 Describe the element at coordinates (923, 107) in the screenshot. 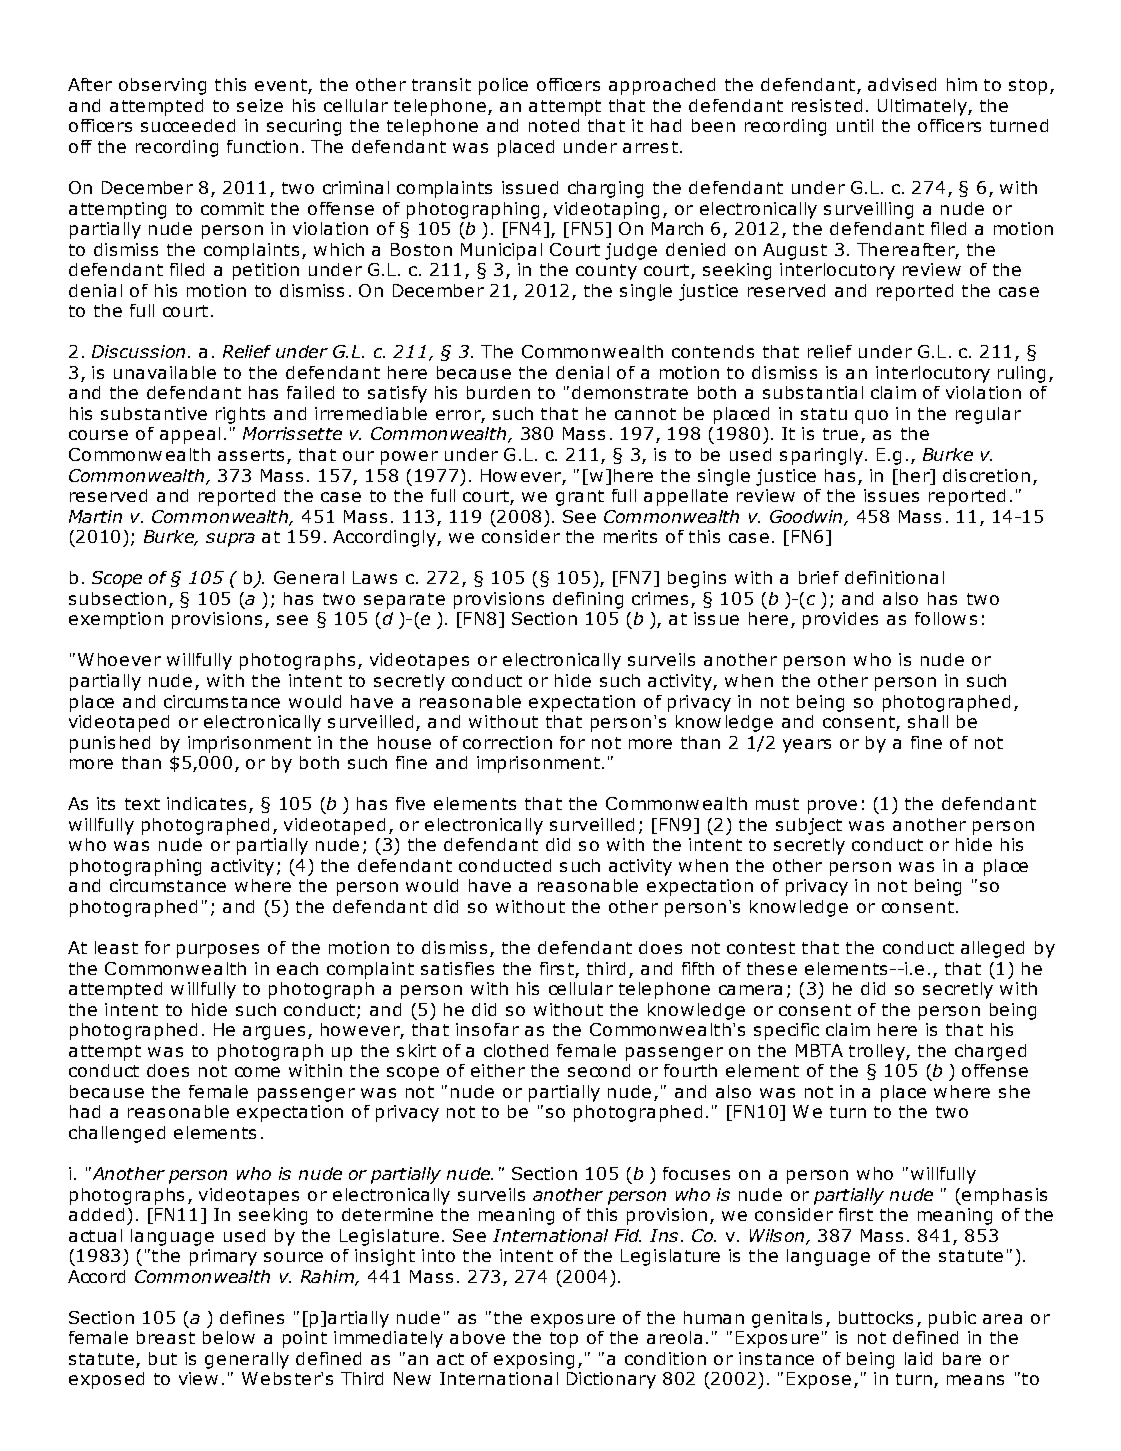

I see `Ultimately` at that location.
